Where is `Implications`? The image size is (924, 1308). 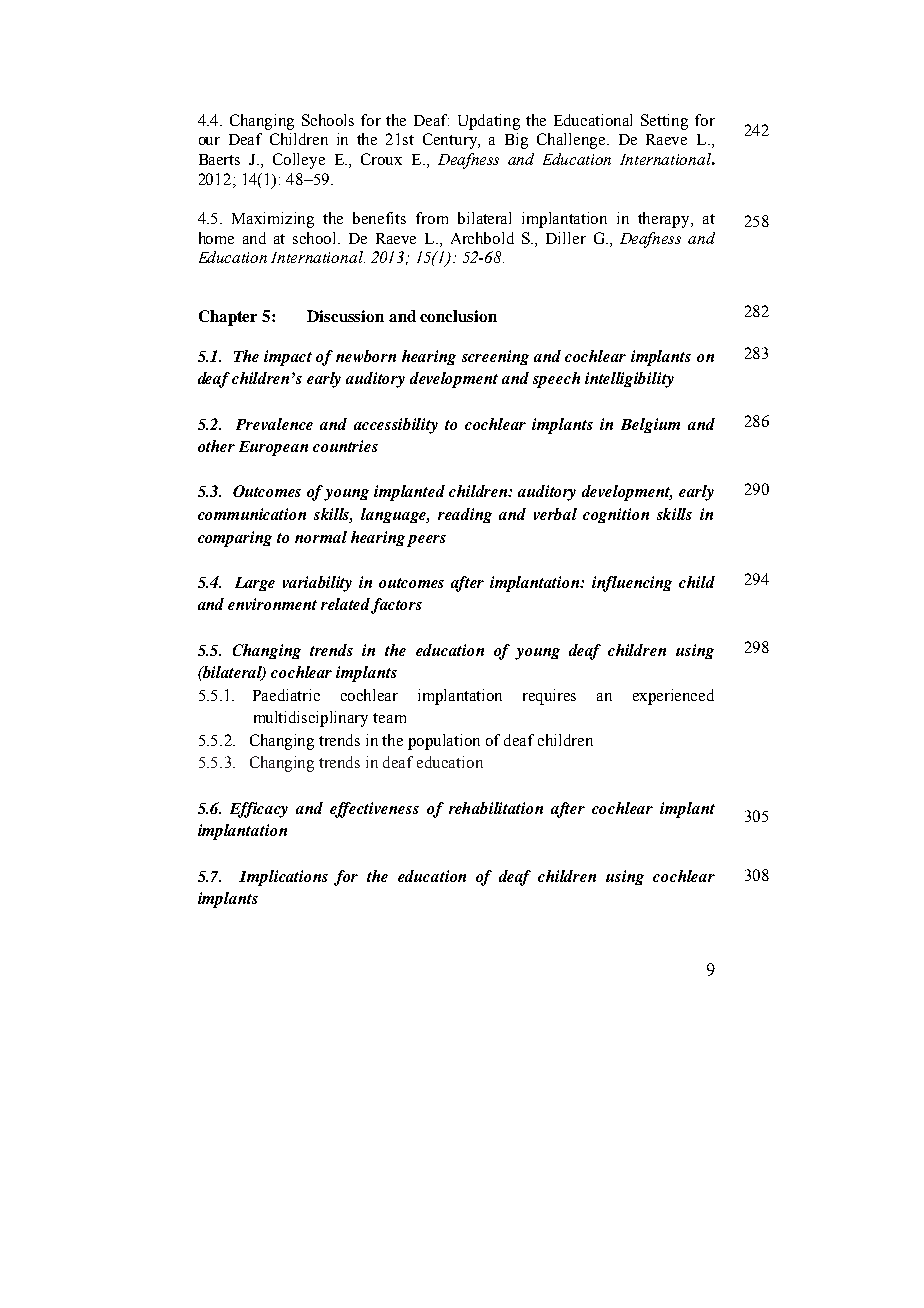
Implications is located at coordinates (283, 878).
